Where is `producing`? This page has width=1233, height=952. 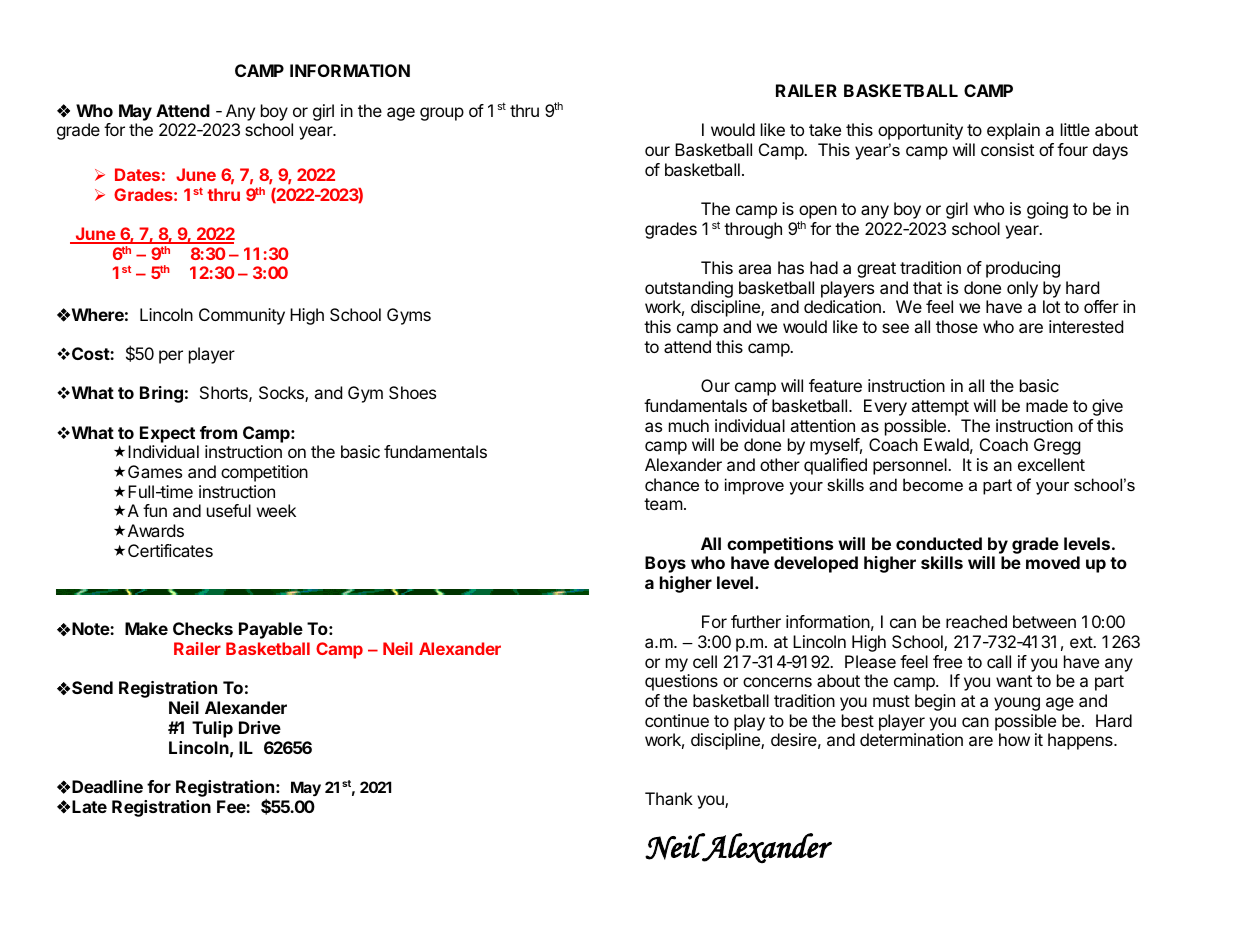
producing is located at coordinates (1023, 269).
